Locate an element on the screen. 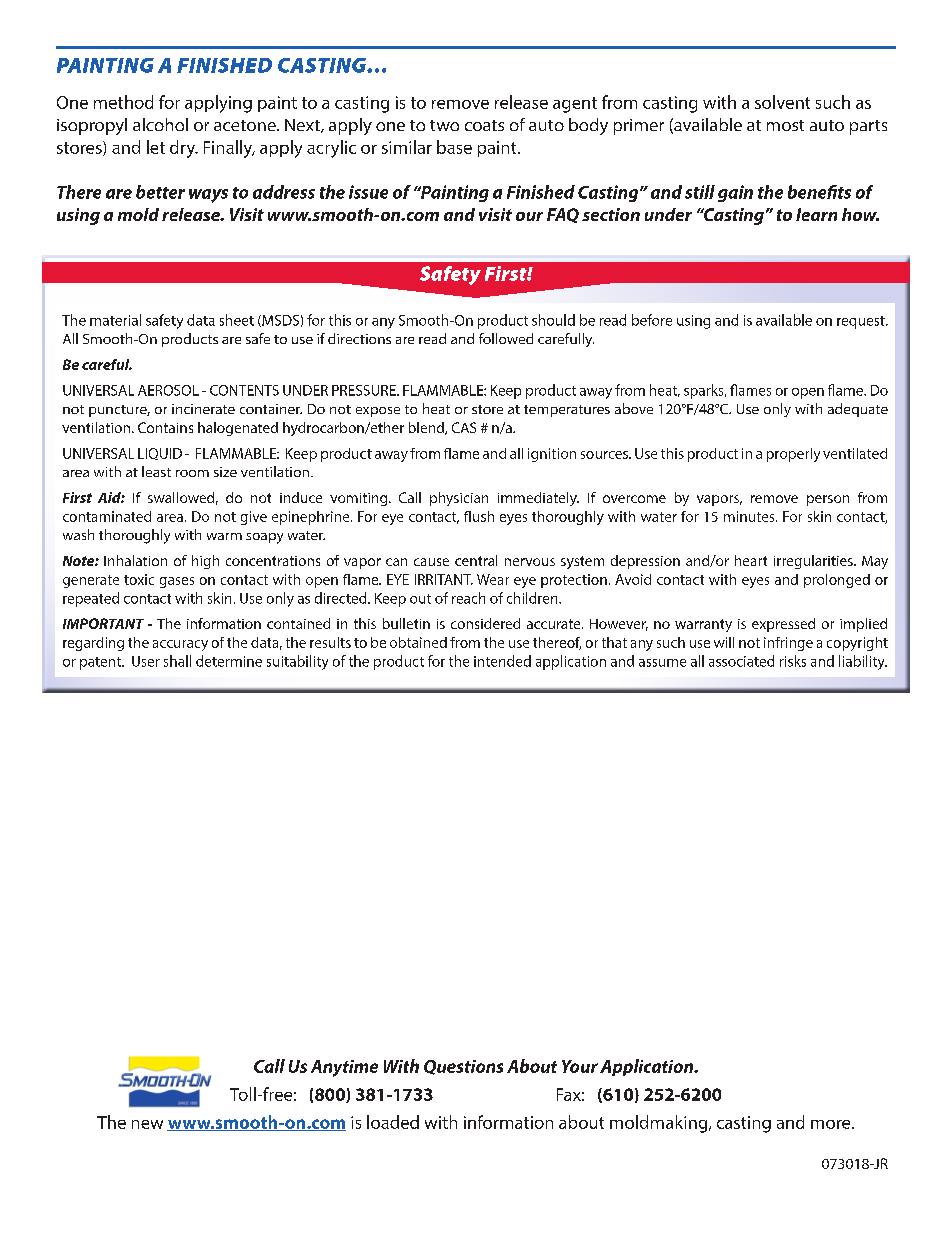 This screenshot has width=952, height=1233. LIQUID is located at coordinates (160, 454).
